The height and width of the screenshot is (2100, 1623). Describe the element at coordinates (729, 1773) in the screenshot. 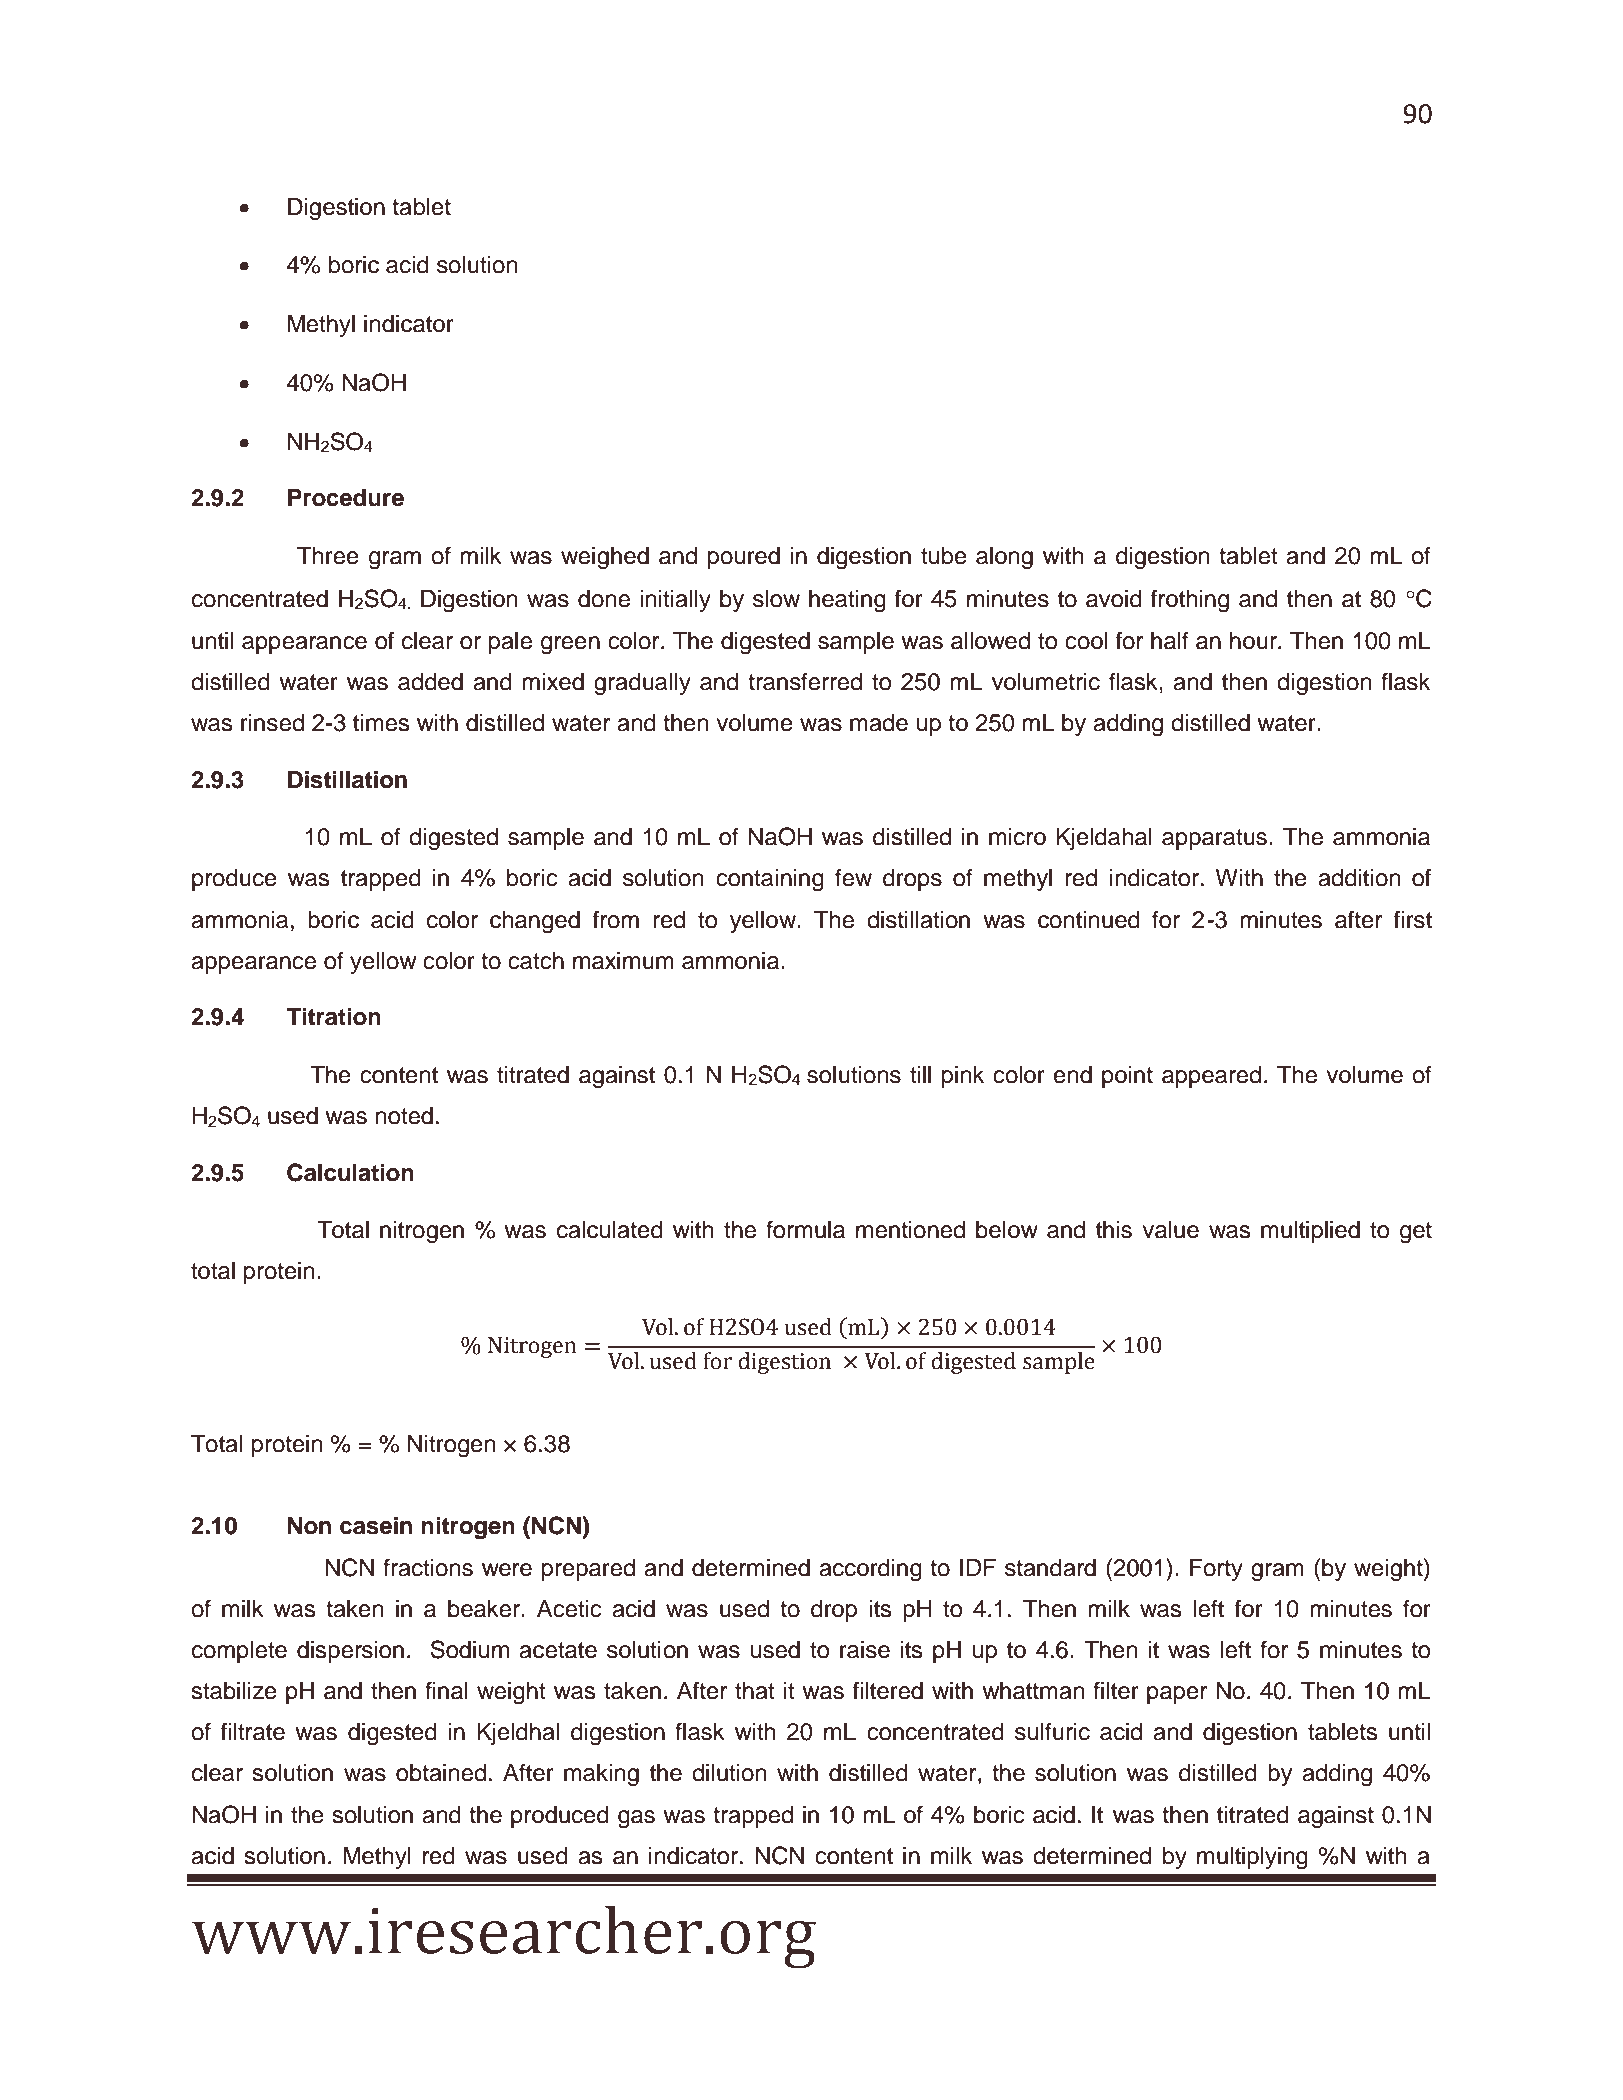

I see `dilution` at that location.
